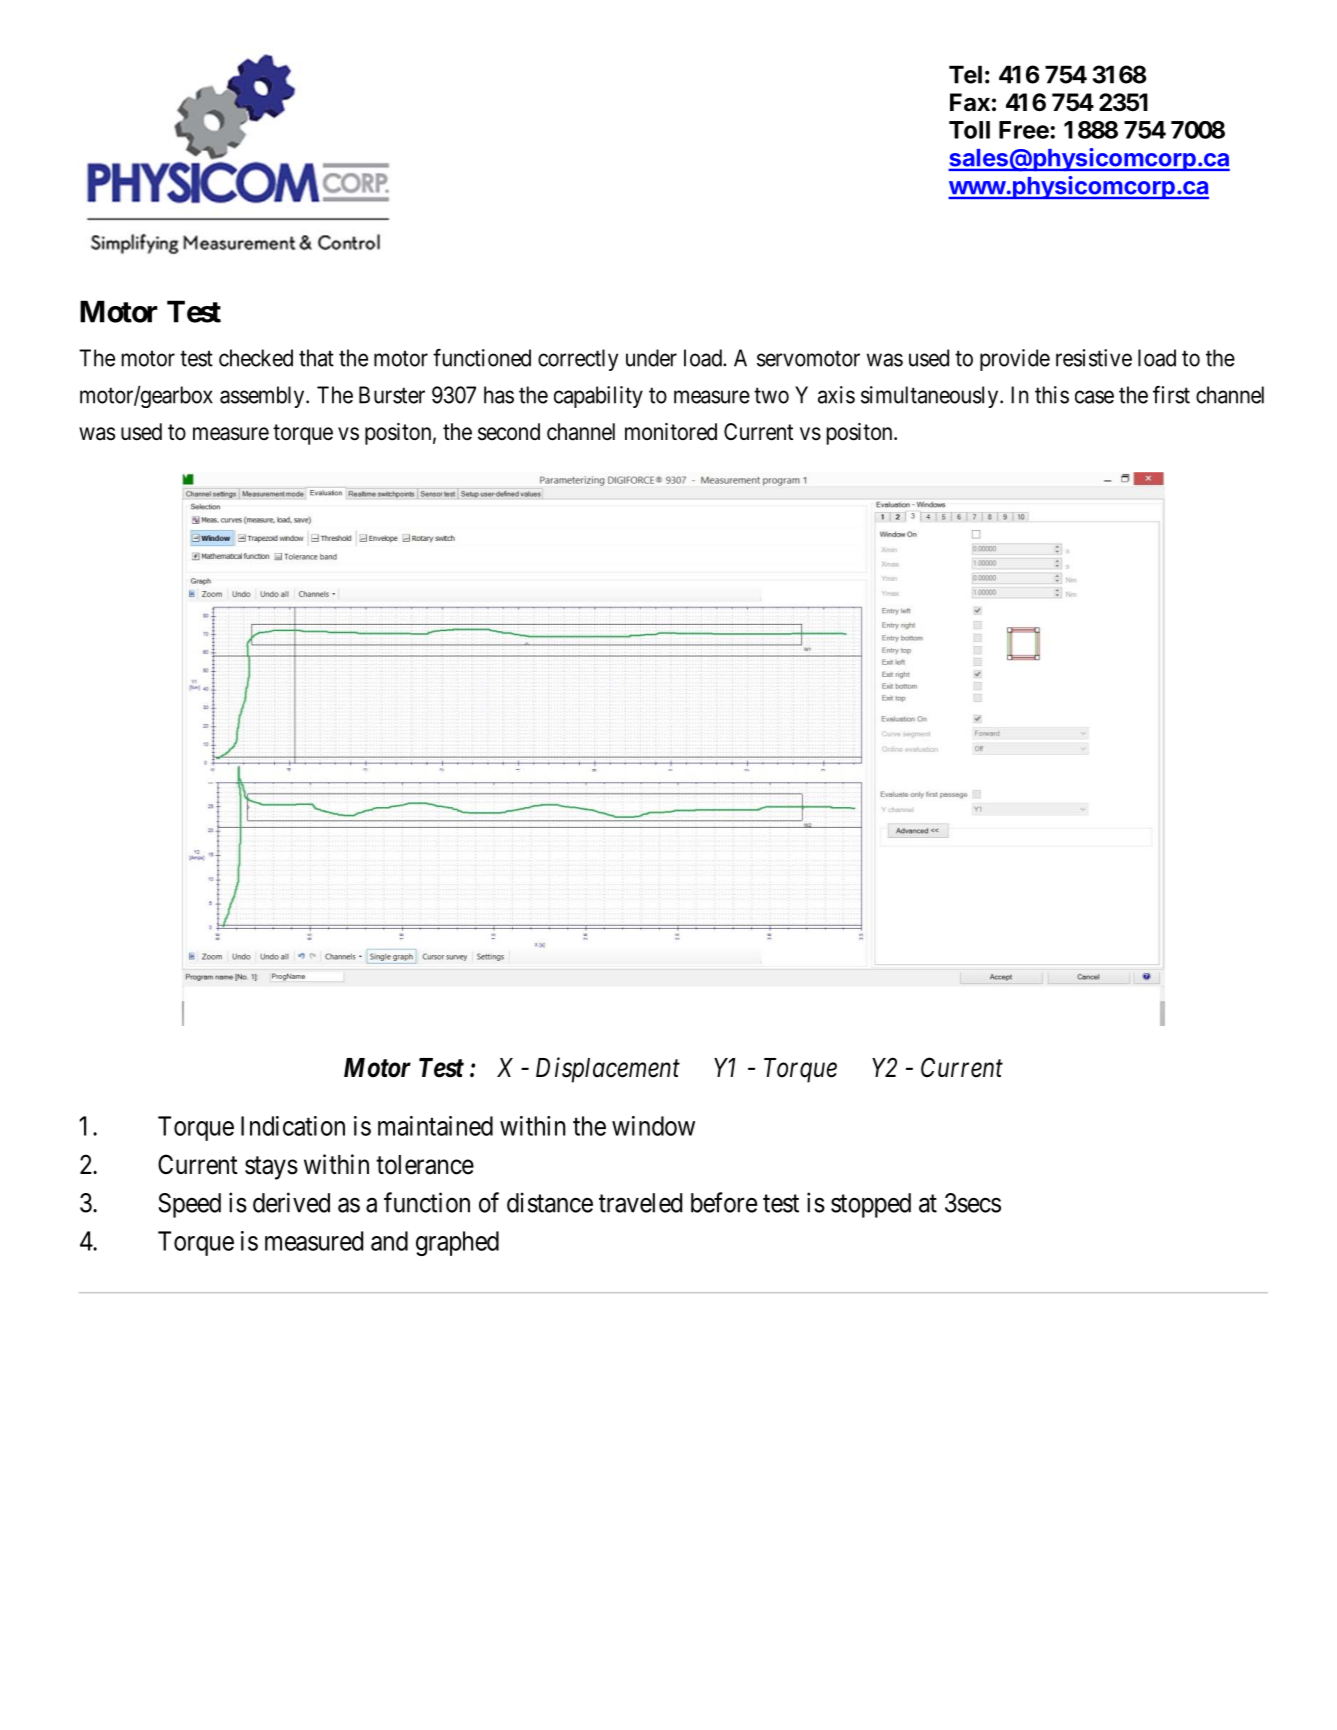  I want to click on traveled, so click(640, 1203).
